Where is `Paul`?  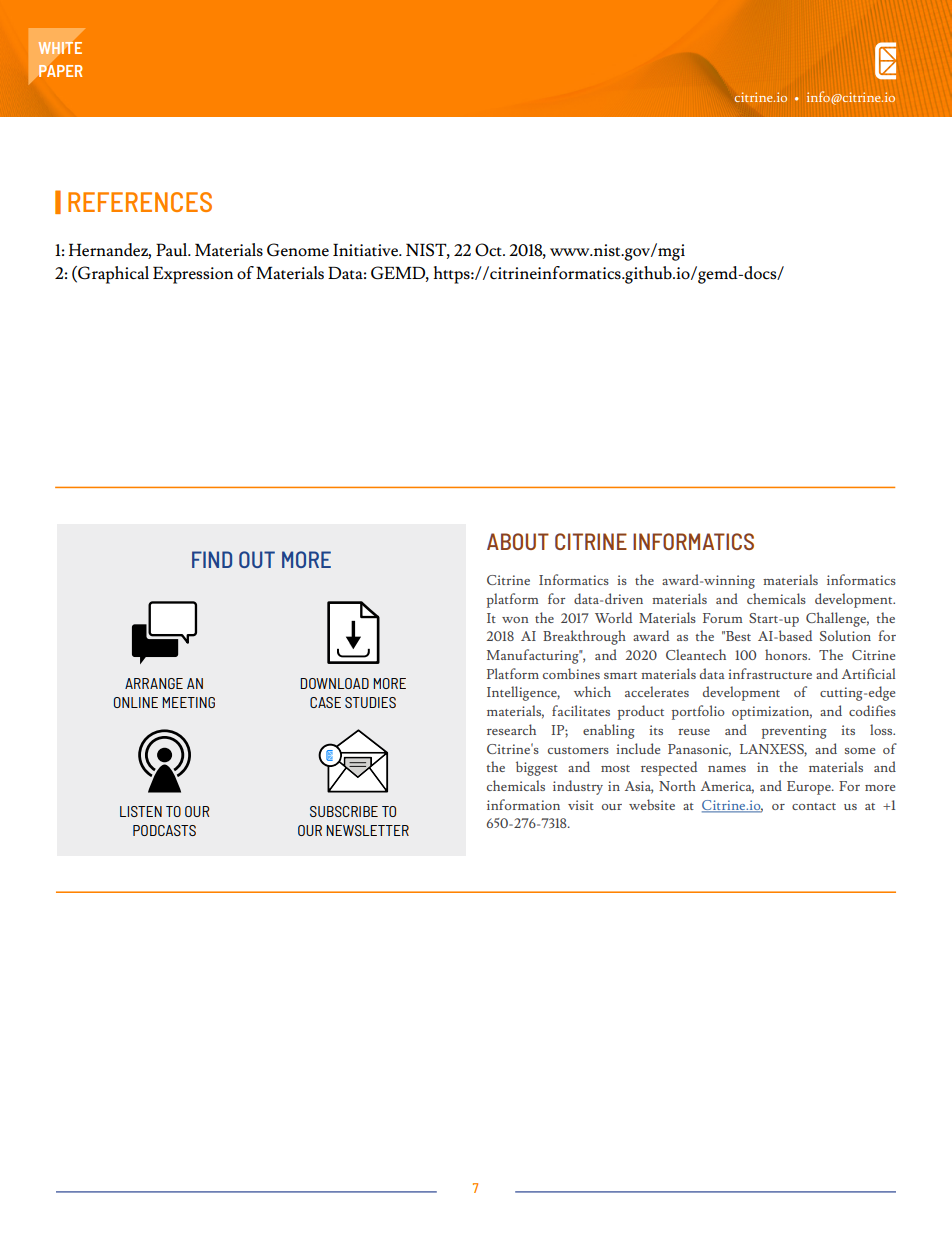
Paul is located at coordinates (172, 249).
